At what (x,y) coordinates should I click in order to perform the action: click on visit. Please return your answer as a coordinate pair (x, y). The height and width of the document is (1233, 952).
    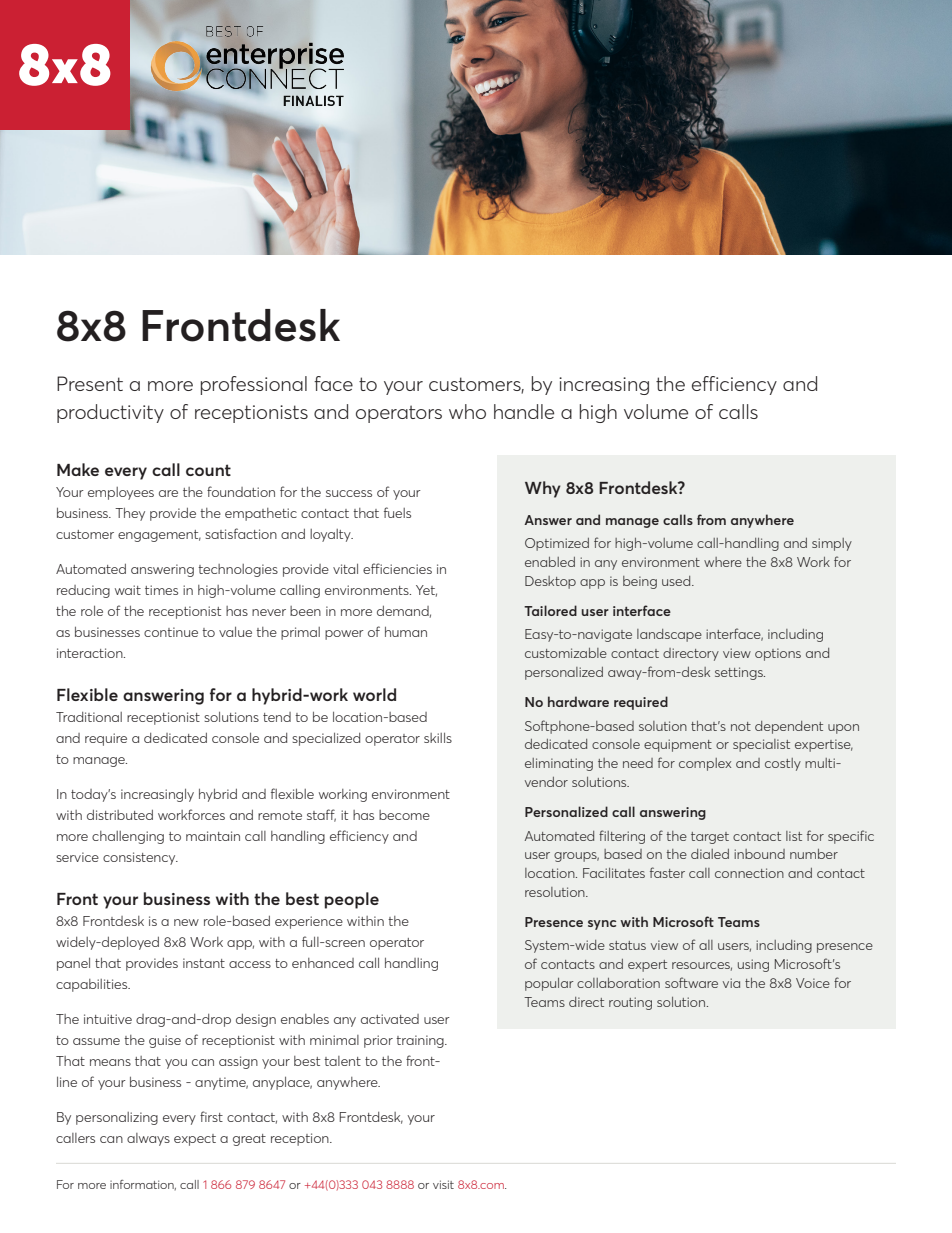
    Looking at the image, I should click on (443, 1184).
